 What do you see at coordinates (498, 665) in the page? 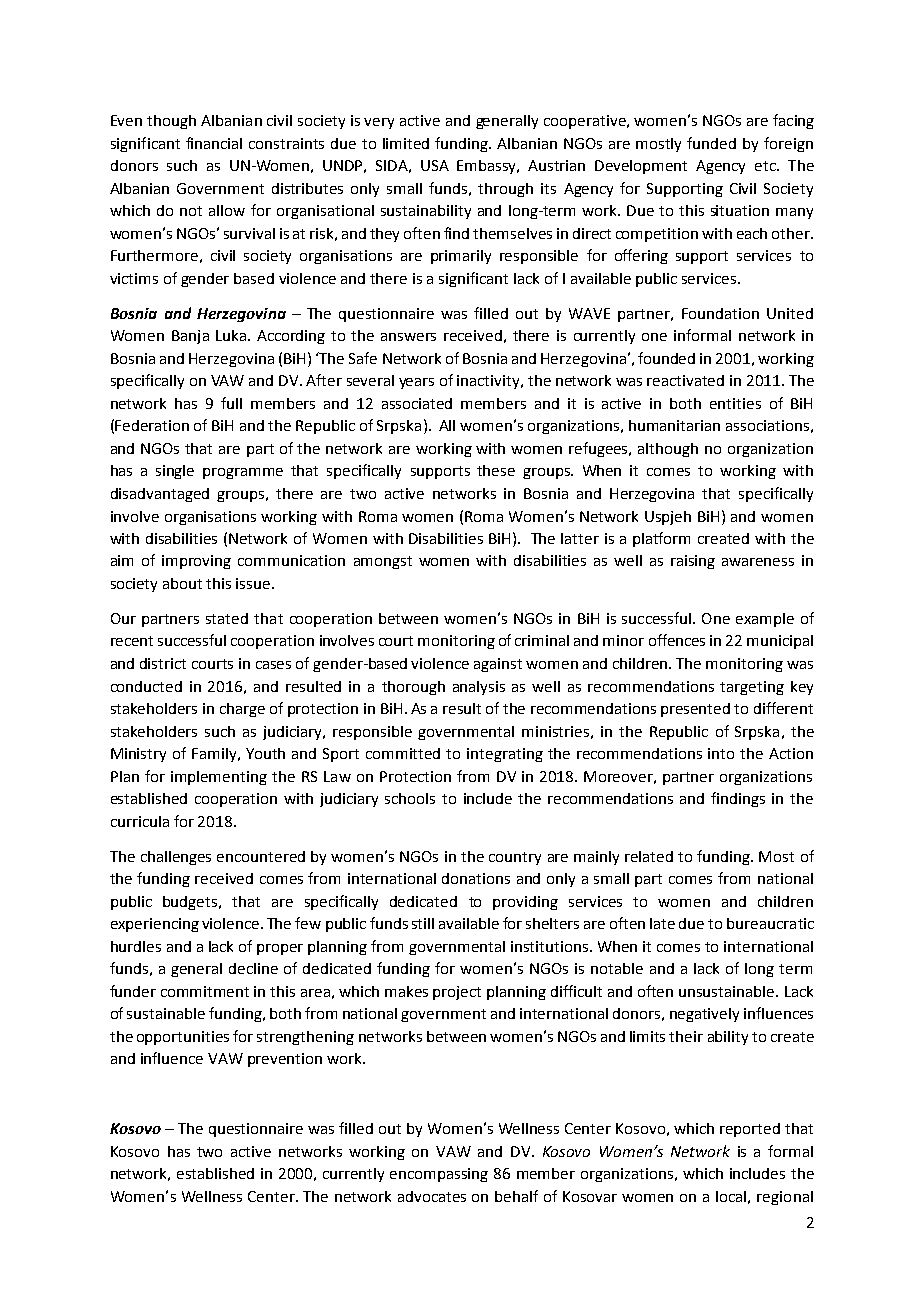
I see `against` at bounding box center [498, 665].
